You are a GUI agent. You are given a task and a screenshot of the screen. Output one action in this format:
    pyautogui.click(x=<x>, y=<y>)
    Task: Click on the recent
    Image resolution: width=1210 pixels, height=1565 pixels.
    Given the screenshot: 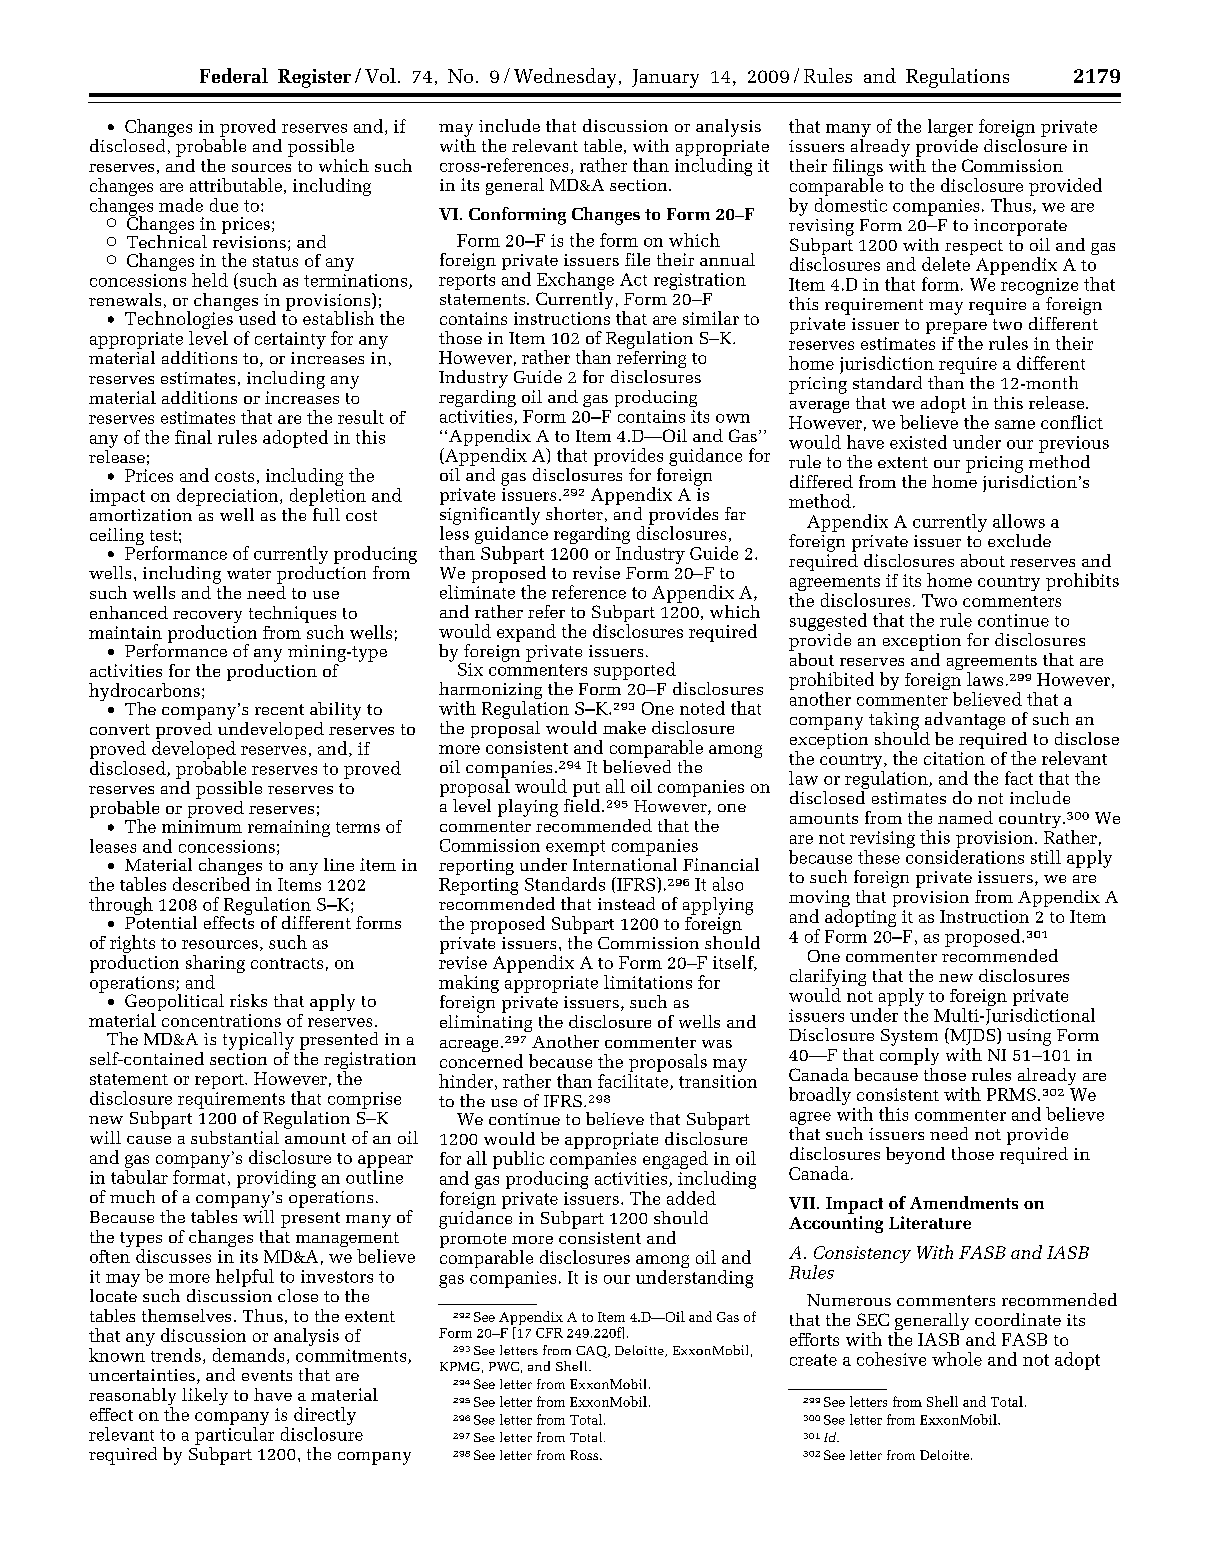 What is the action you would take?
    pyautogui.click(x=279, y=709)
